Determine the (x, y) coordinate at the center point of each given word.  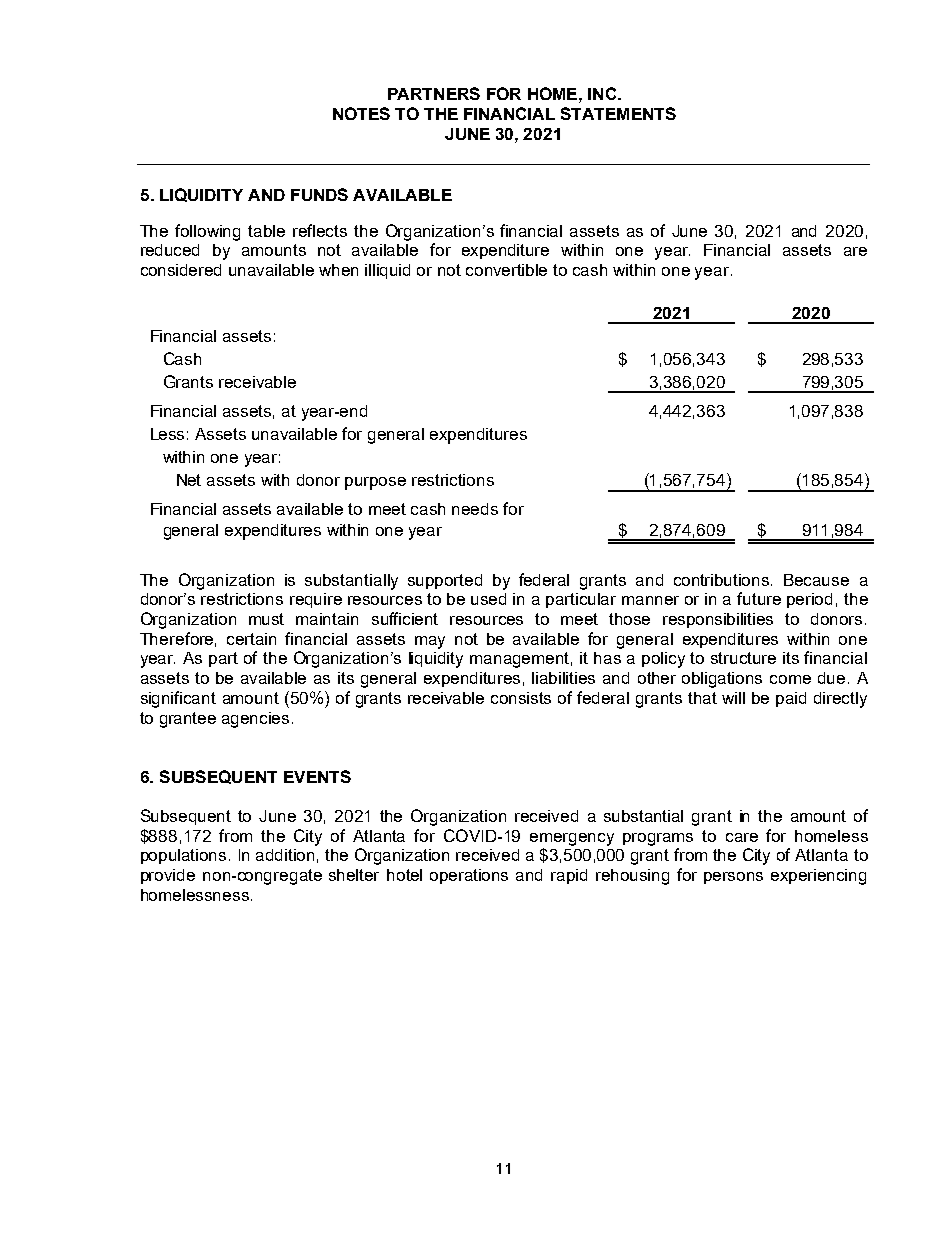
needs (475, 509)
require (316, 600)
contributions (723, 580)
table (266, 231)
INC (603, 93)
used (488, 599)
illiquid (387, 271)
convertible (506, 270)
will (733, 698)
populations (183, 856)
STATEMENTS (618, 113)
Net (189, 480)
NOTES (361, 113)
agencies (255, 720)
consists (521, 698)
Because (816, 580)
